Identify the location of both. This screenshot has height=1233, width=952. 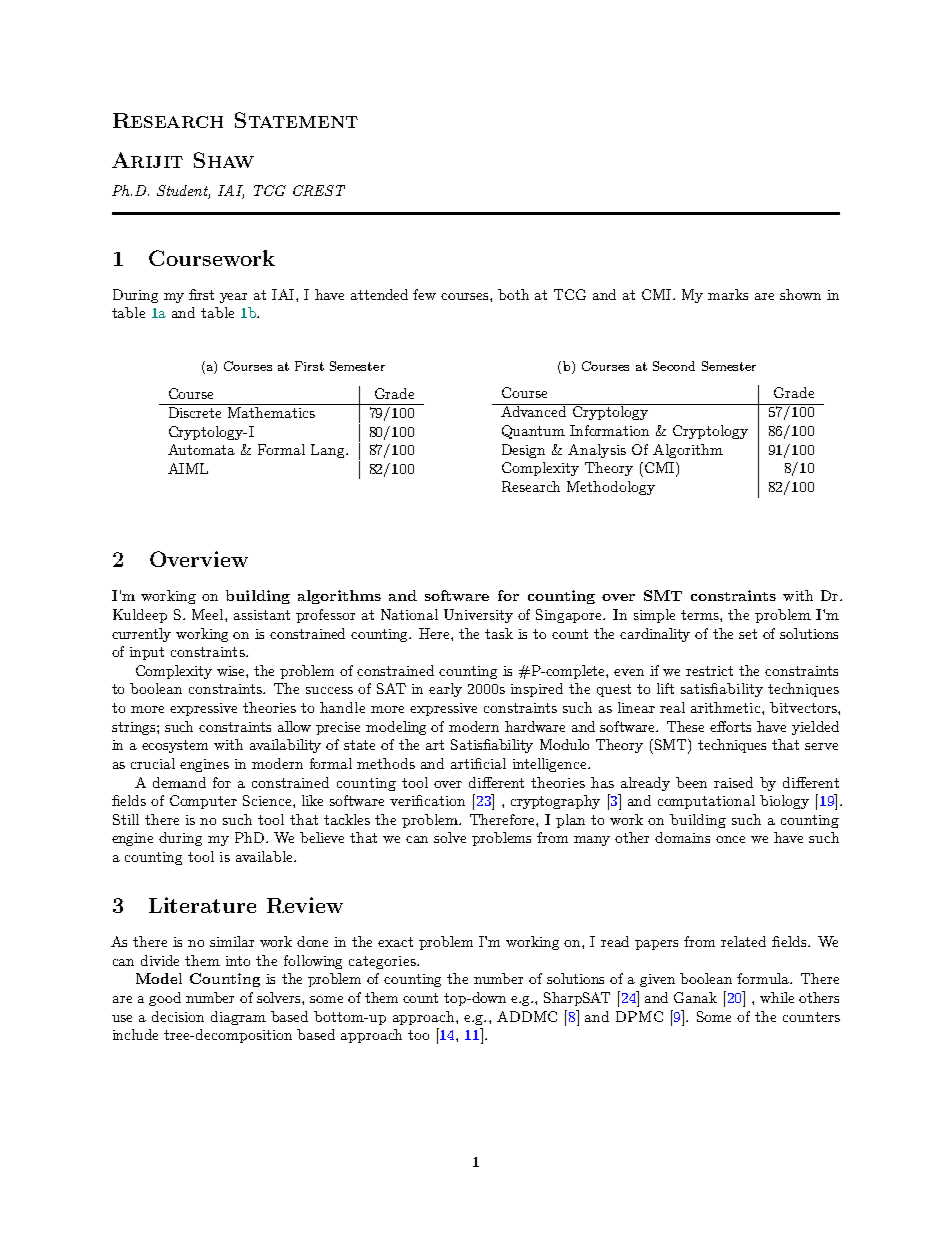
(513, 294).
